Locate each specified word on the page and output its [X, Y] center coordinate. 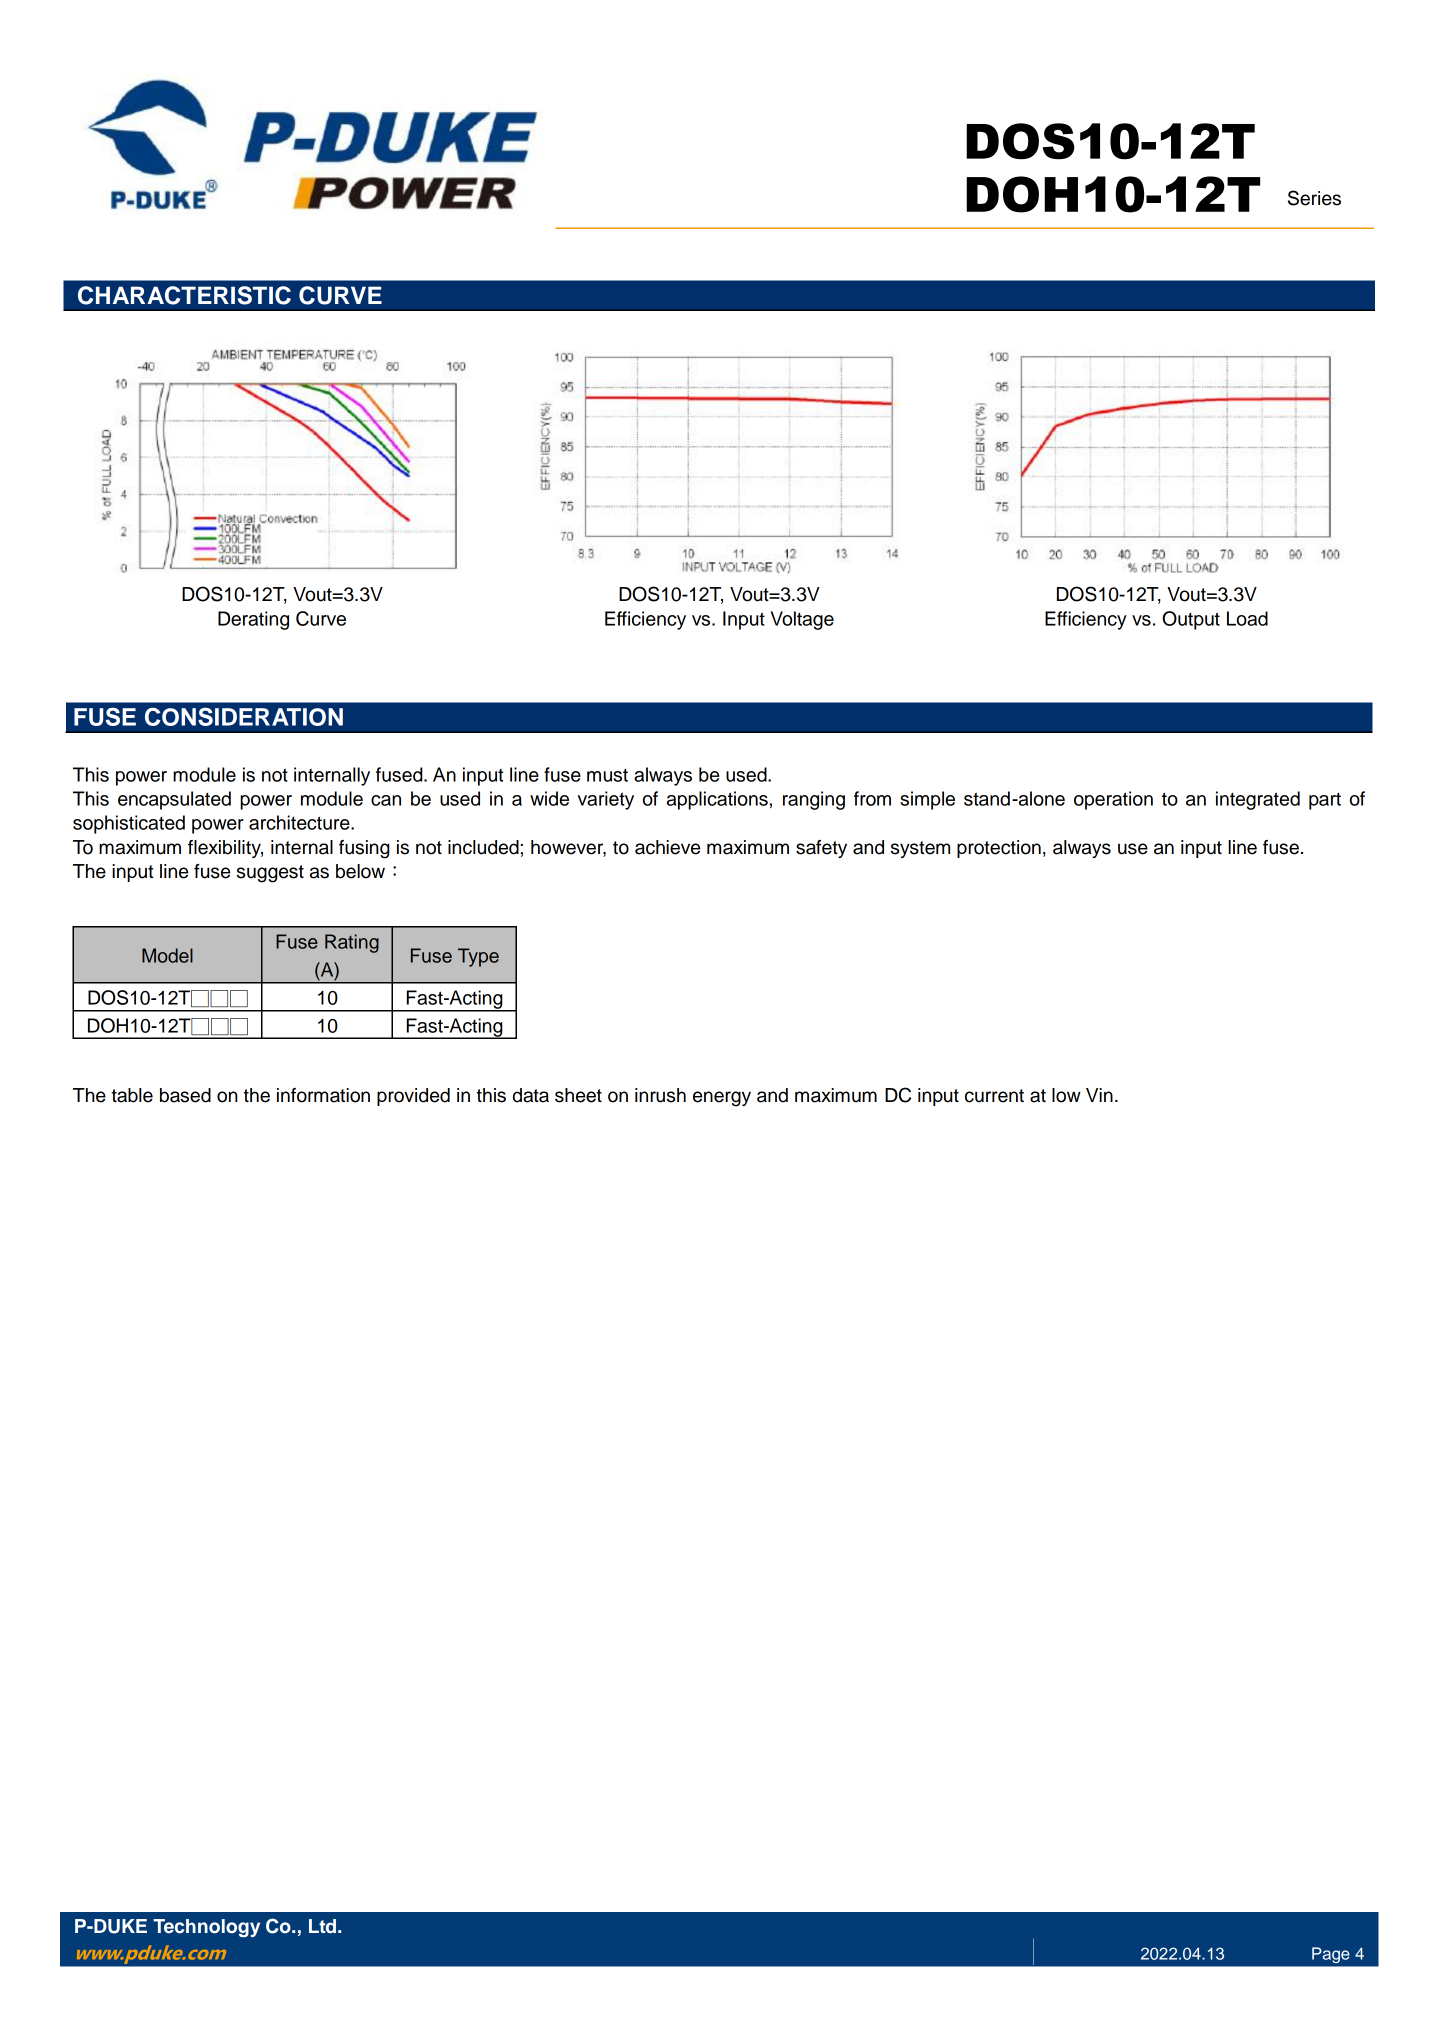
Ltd [322, 1926]
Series [1314, 198]
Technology [206, 1928]
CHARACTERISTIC [184, 295]
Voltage [802, 620]
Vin [1099, 1095]
